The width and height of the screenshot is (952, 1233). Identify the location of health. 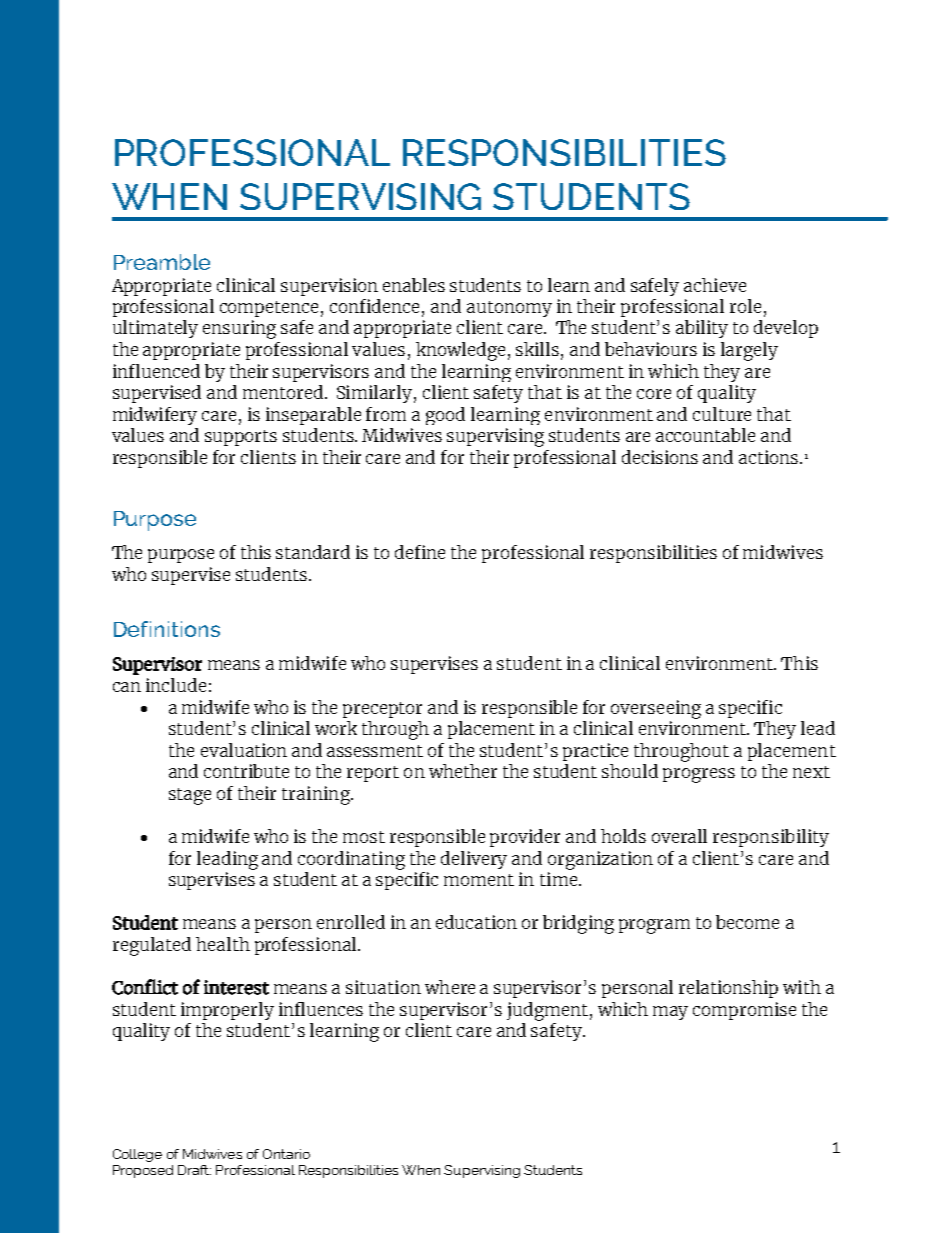
(223, 944).
